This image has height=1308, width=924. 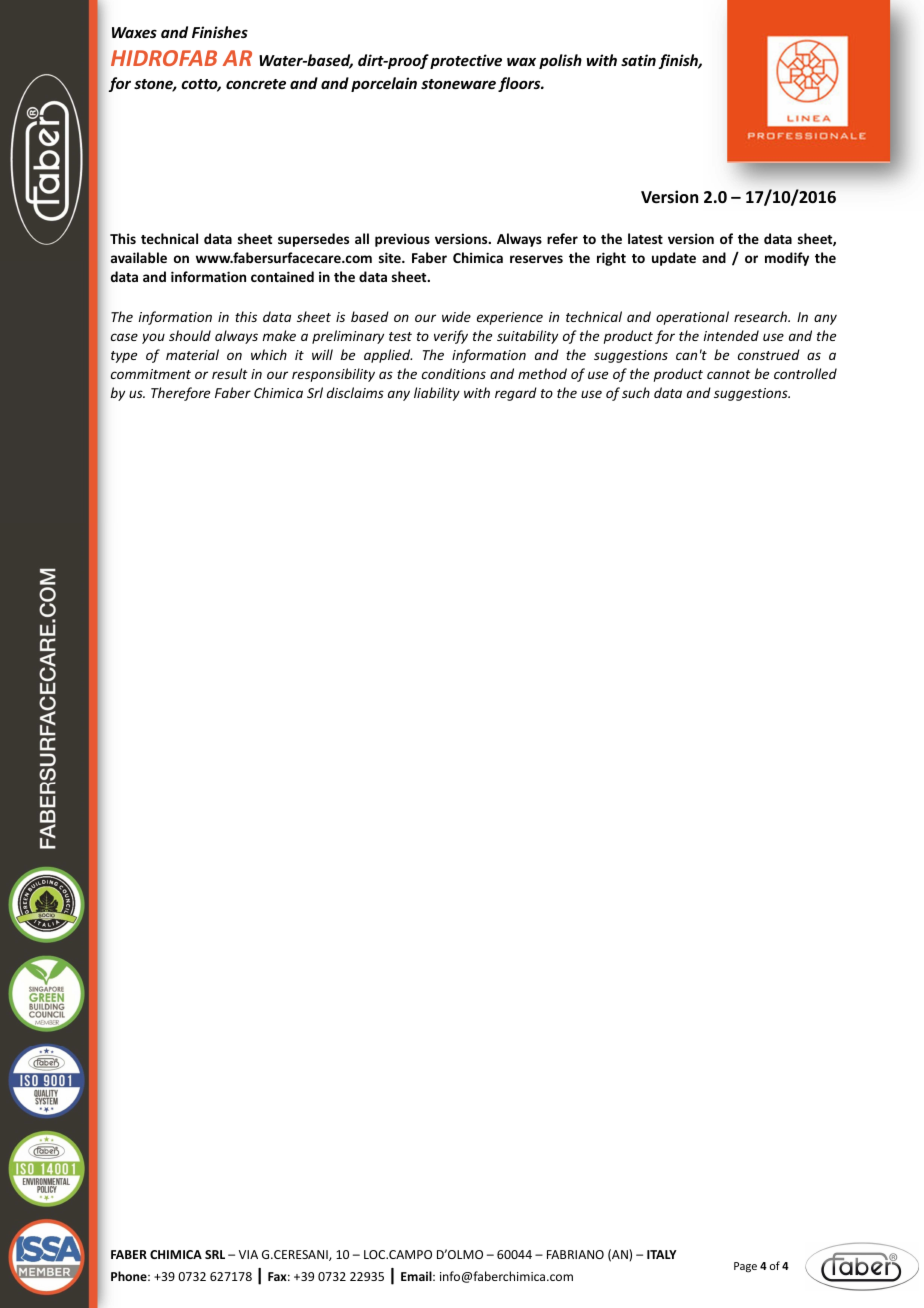 I want to click on material, so click(x=192, y=354).
